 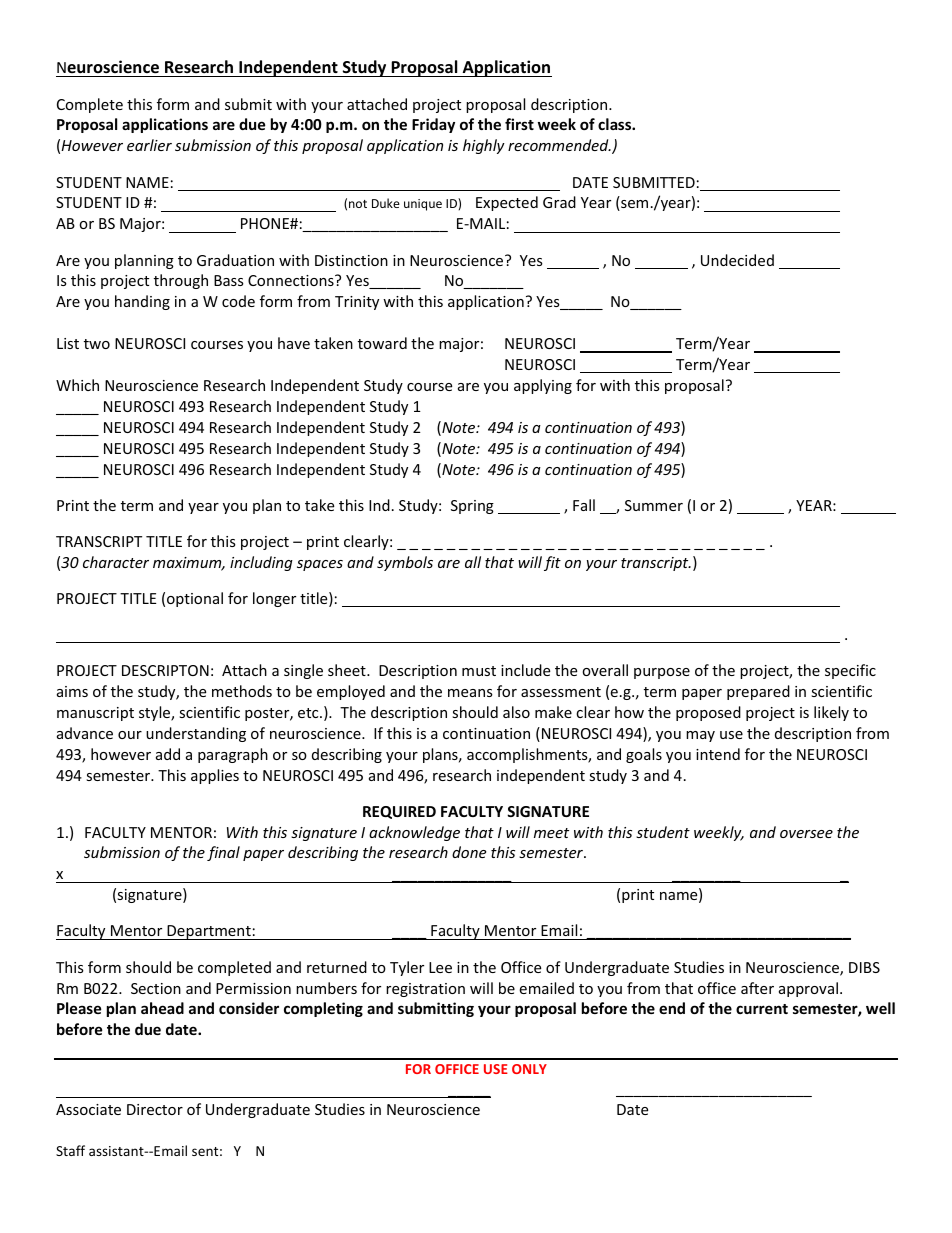 What do you see at coordinates (762, 1009) in the screenshot?
I see `current` at bounding box center [762, 1009].
